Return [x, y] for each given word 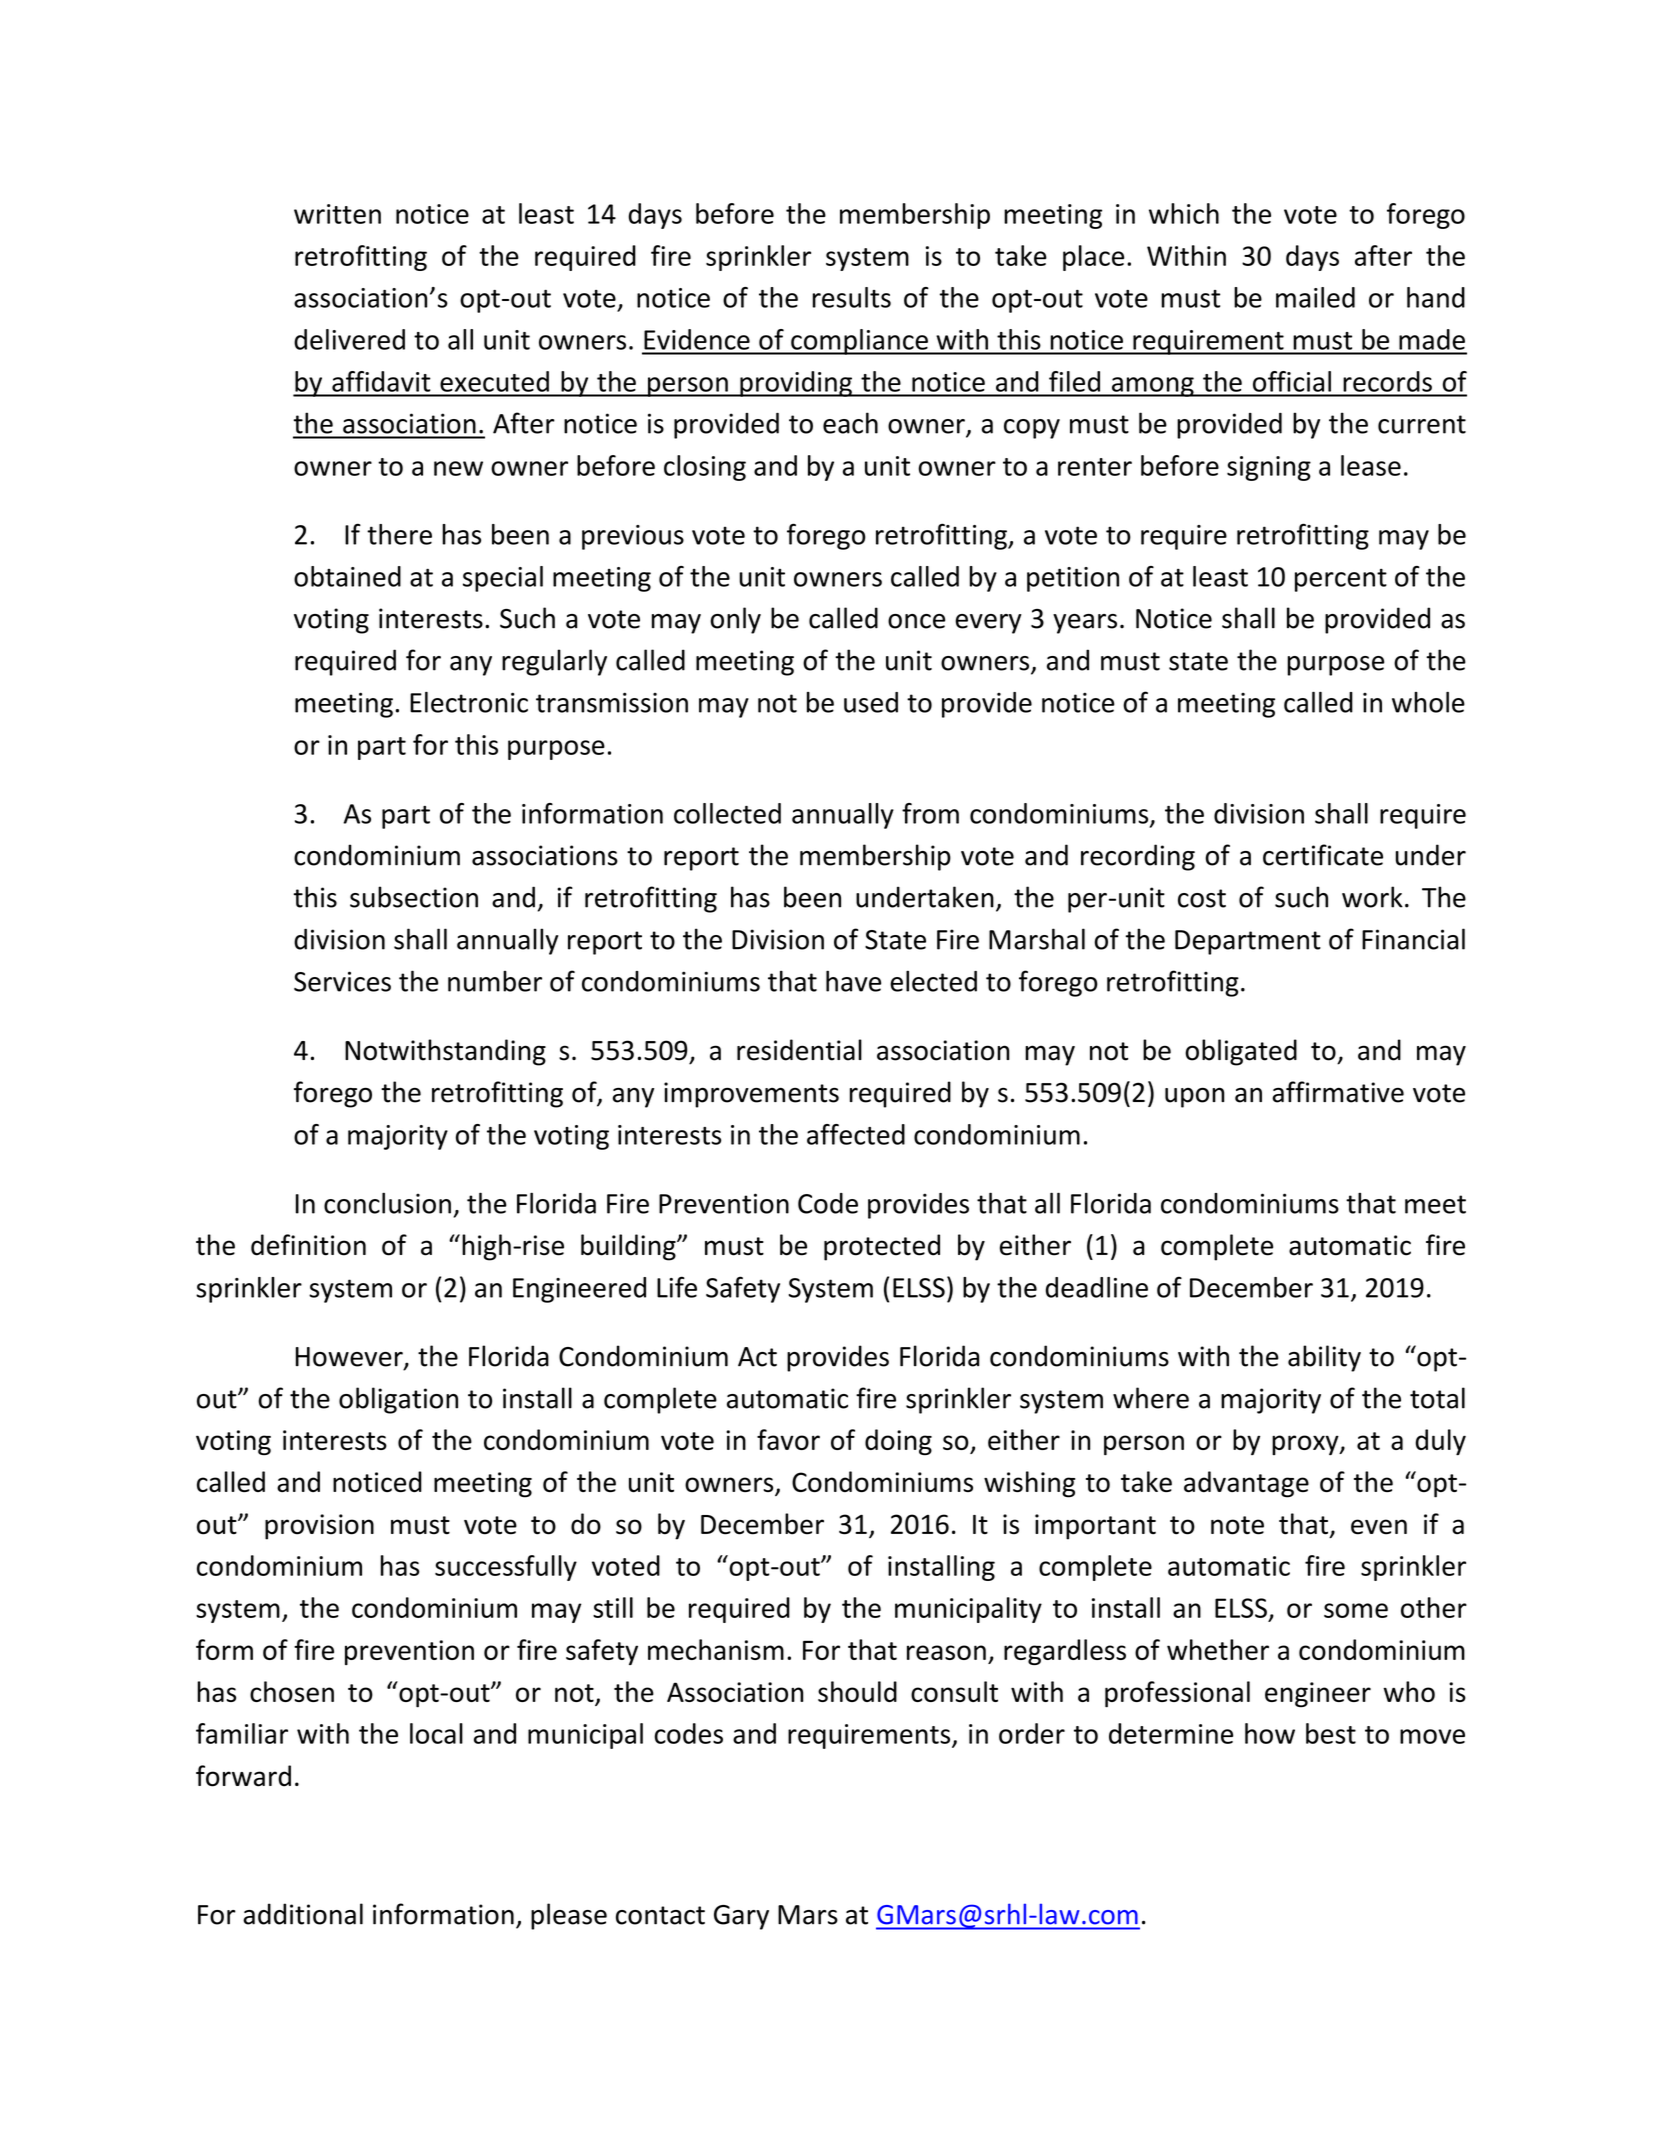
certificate [1323, 855]
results [852, 297]
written [337, 214]
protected [882, 1247]
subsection [414, 897]
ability [1324, 1358]
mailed [1315, 297]
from [930, 813]
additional [303, 1914]
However [350, 1358]
